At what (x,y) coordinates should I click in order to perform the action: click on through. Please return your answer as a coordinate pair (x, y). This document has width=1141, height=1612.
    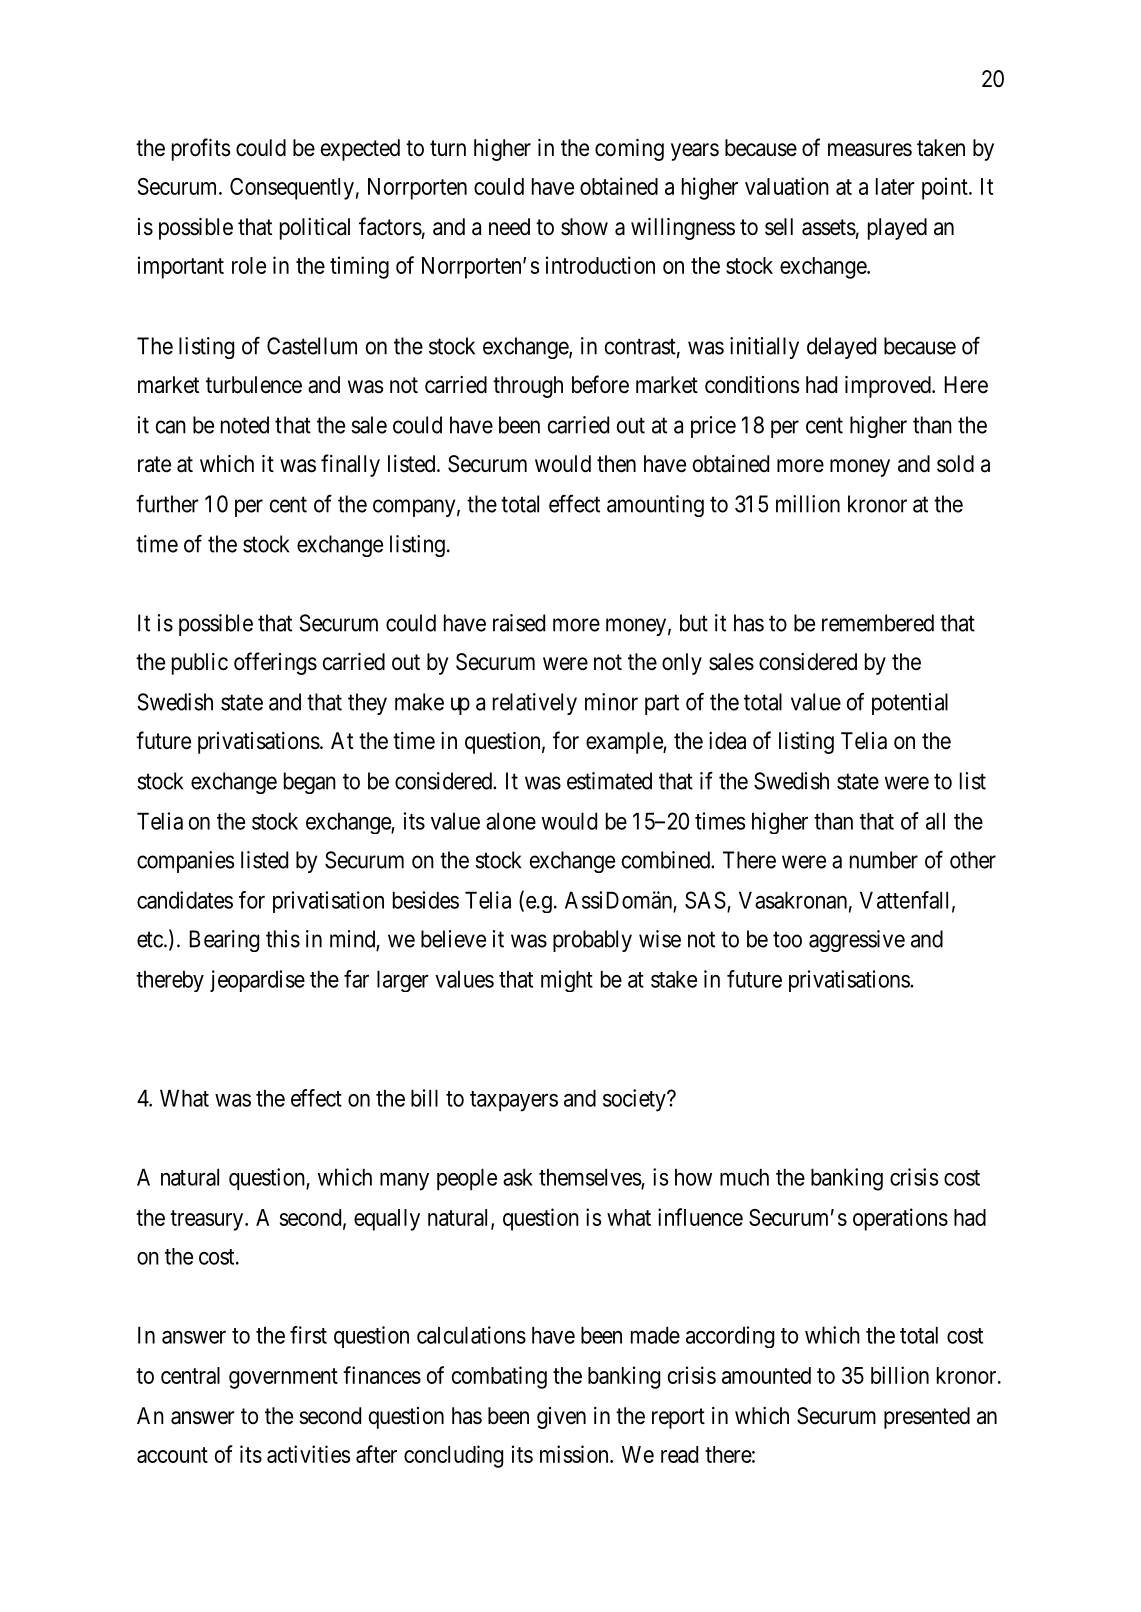
    Looking at the image, I should click on (528, 387).
